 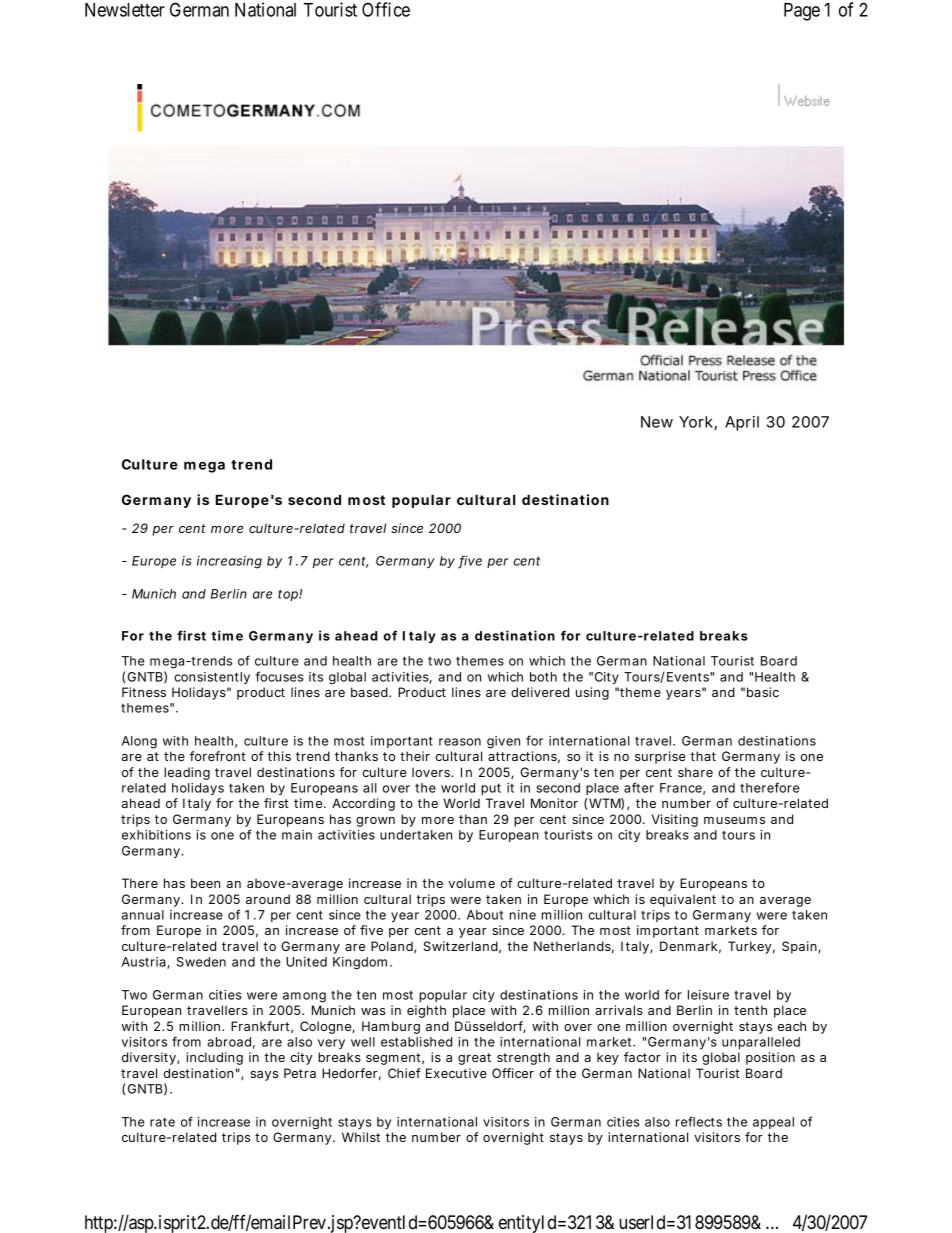 I want to click on York, so click(x=696, y=422).
